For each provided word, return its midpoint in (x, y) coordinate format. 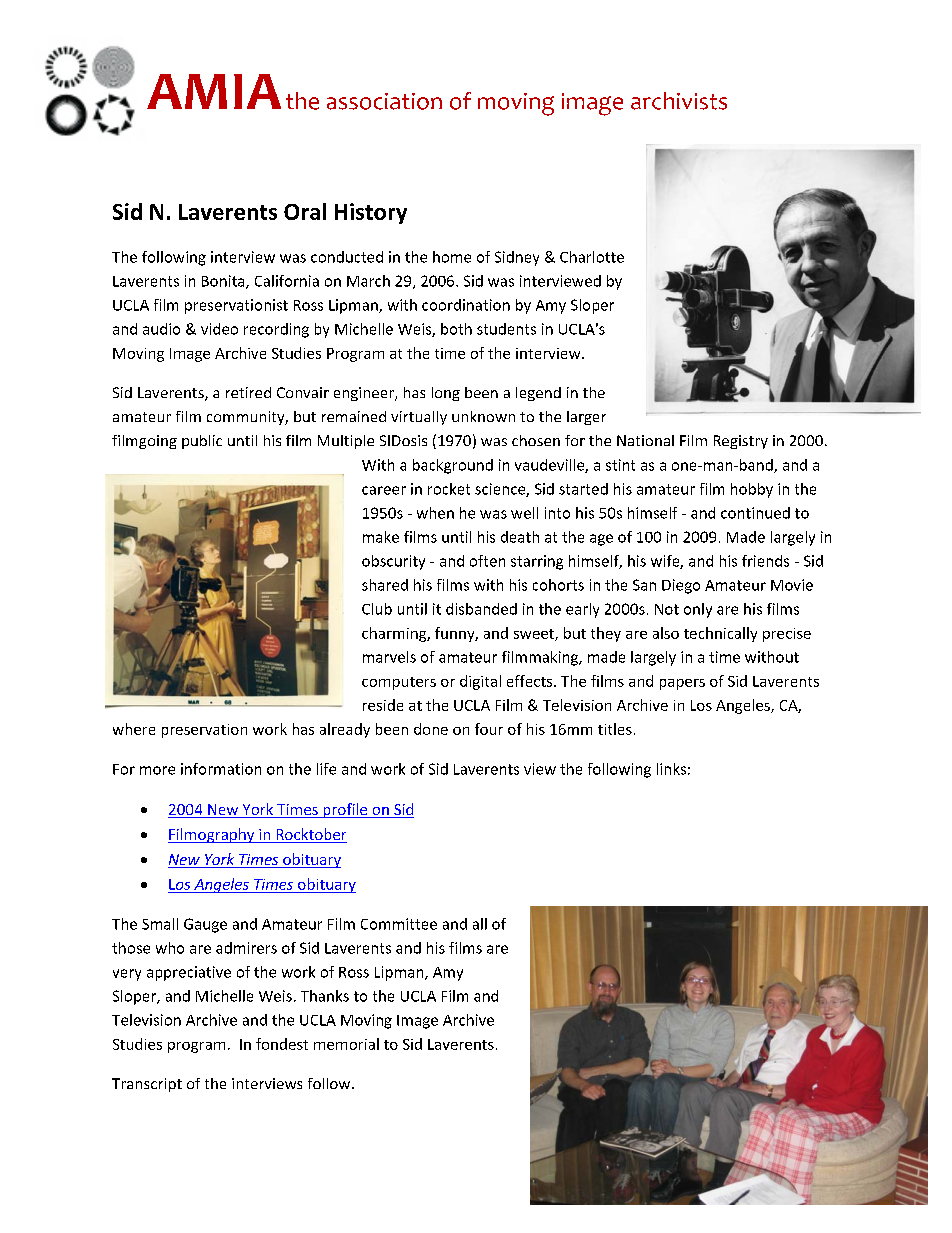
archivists (679, 101)
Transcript (147, 1085)
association (384, 101)
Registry (741, 442)
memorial (346, 1044)
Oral (305, 211)
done (431, 729)
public (202, 442)
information (221, 769)
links (671, 769)
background (453, 466)
